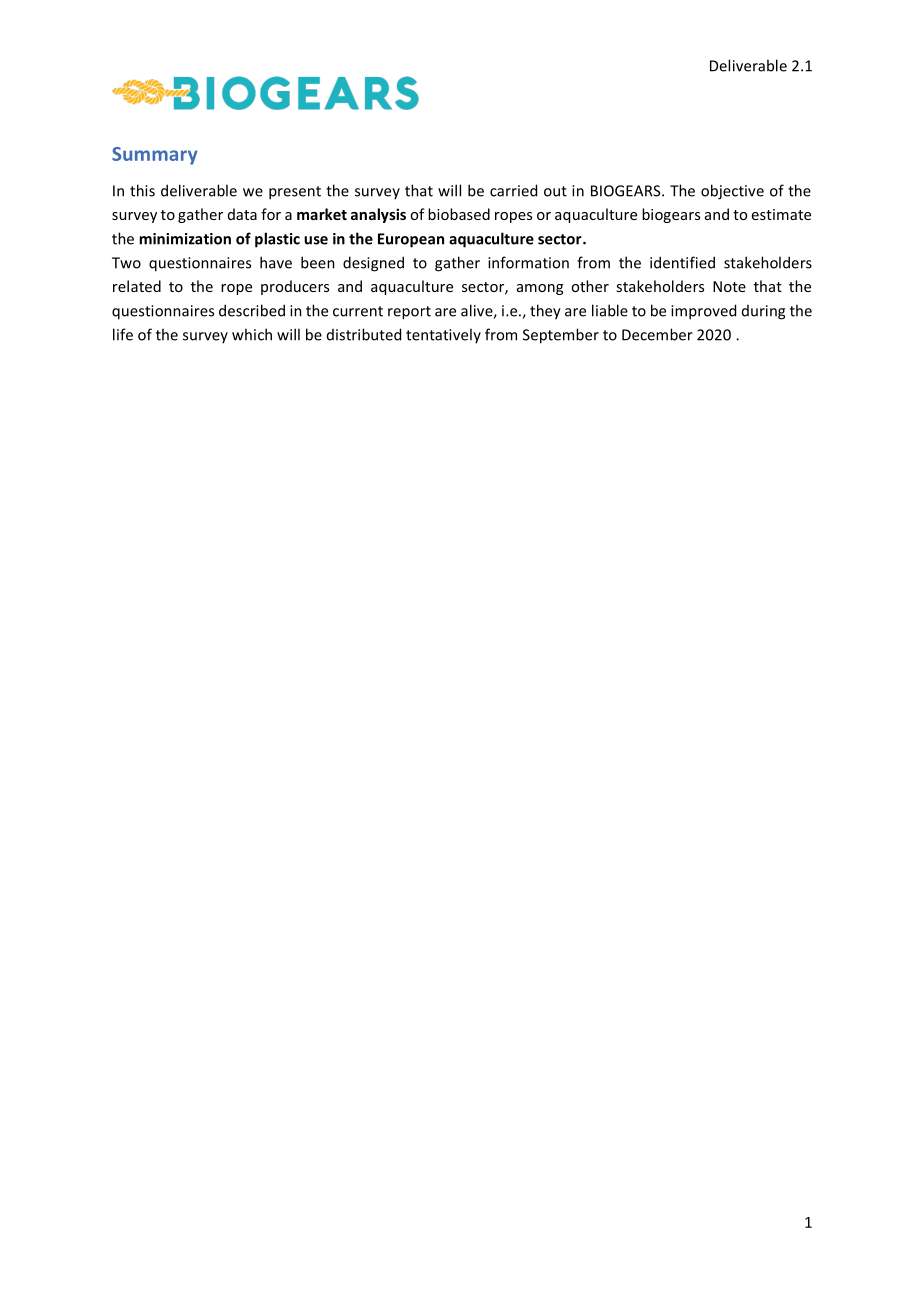 The height and width of the page is (1308, 924). Describe the element at coordinates (443, 335) in the page. I see `tentatively` at that location.
